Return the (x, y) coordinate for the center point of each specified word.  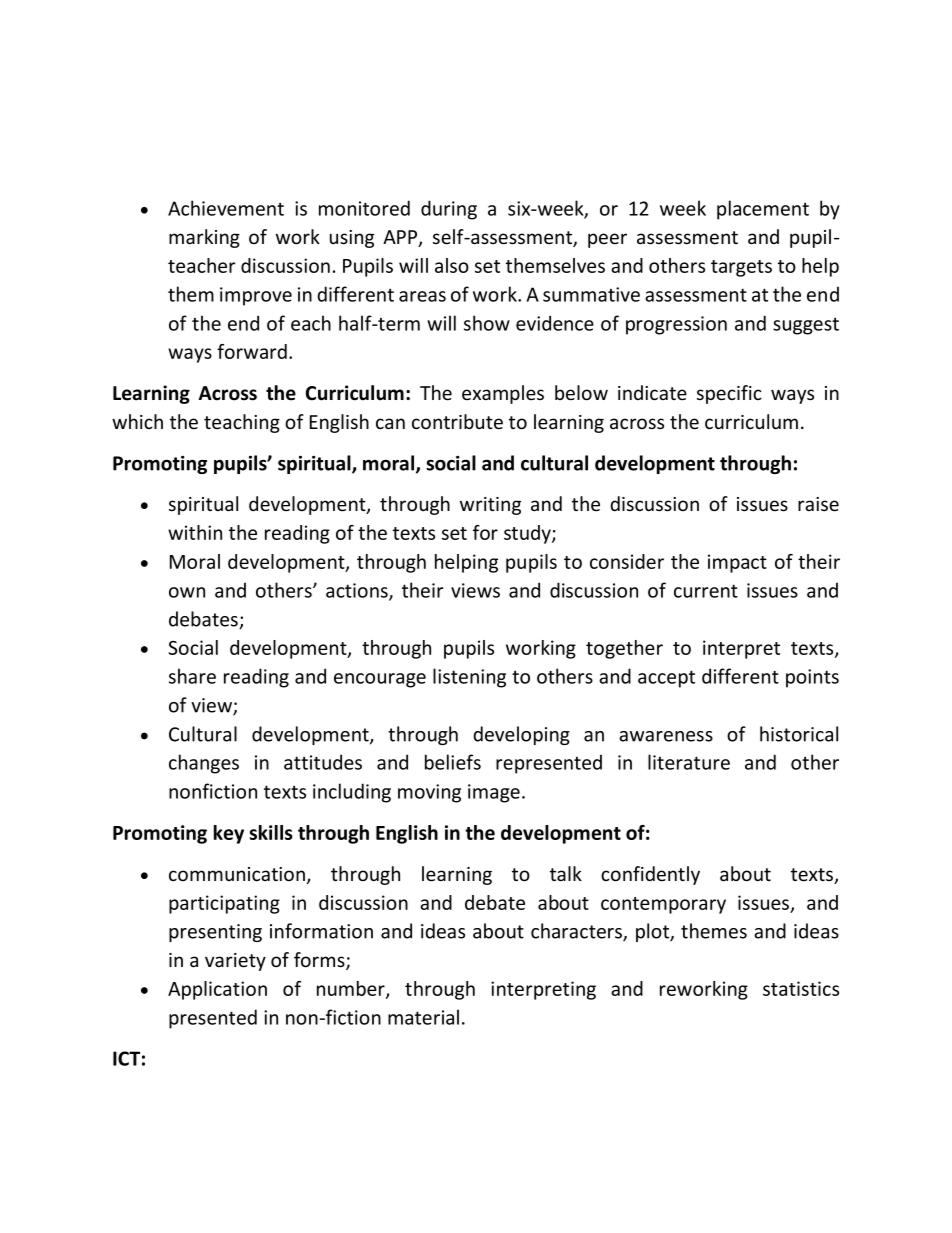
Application (217, 990)
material (423, 1017)
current (706, 591)
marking (204, 238)
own (187, 592)
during (449, 210)
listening (469, 678)
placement (763, 210)
